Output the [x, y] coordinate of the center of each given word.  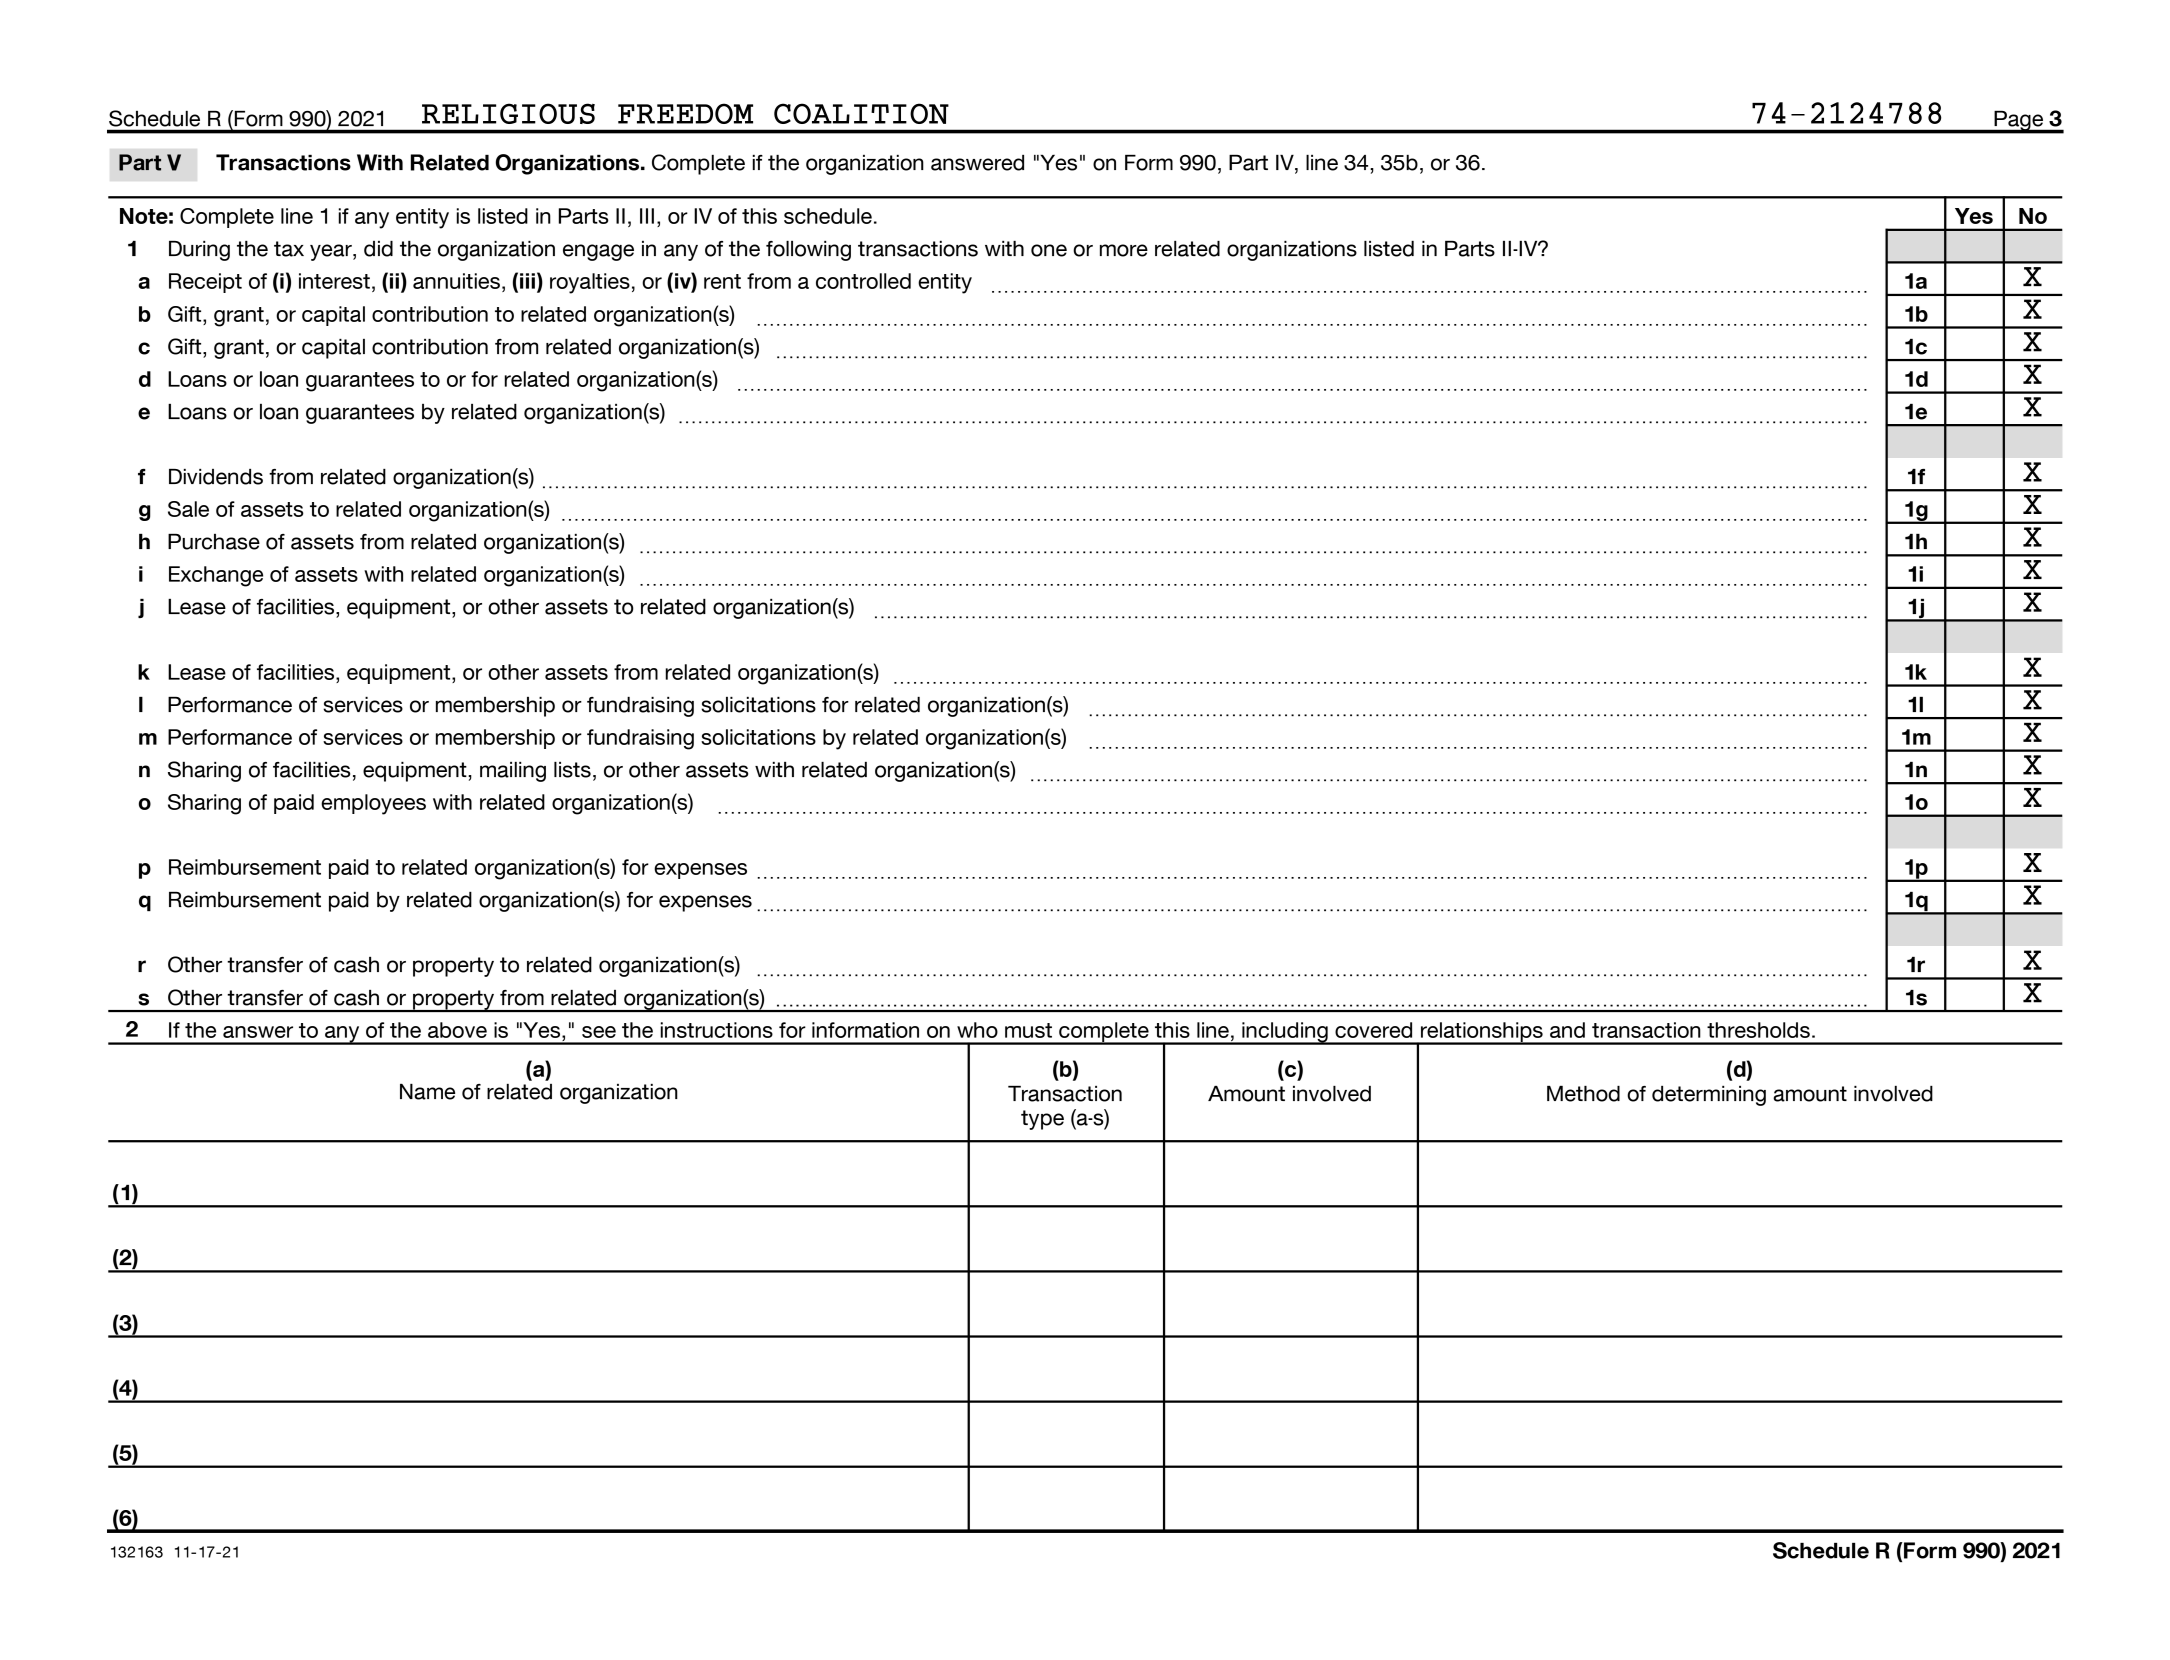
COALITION [861, 113]
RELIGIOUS [508, 113]
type [1042, 1120]
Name [427, 1092]
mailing [513, 772]
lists [572, 770]
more [1124, 250]
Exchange [216, 576]
